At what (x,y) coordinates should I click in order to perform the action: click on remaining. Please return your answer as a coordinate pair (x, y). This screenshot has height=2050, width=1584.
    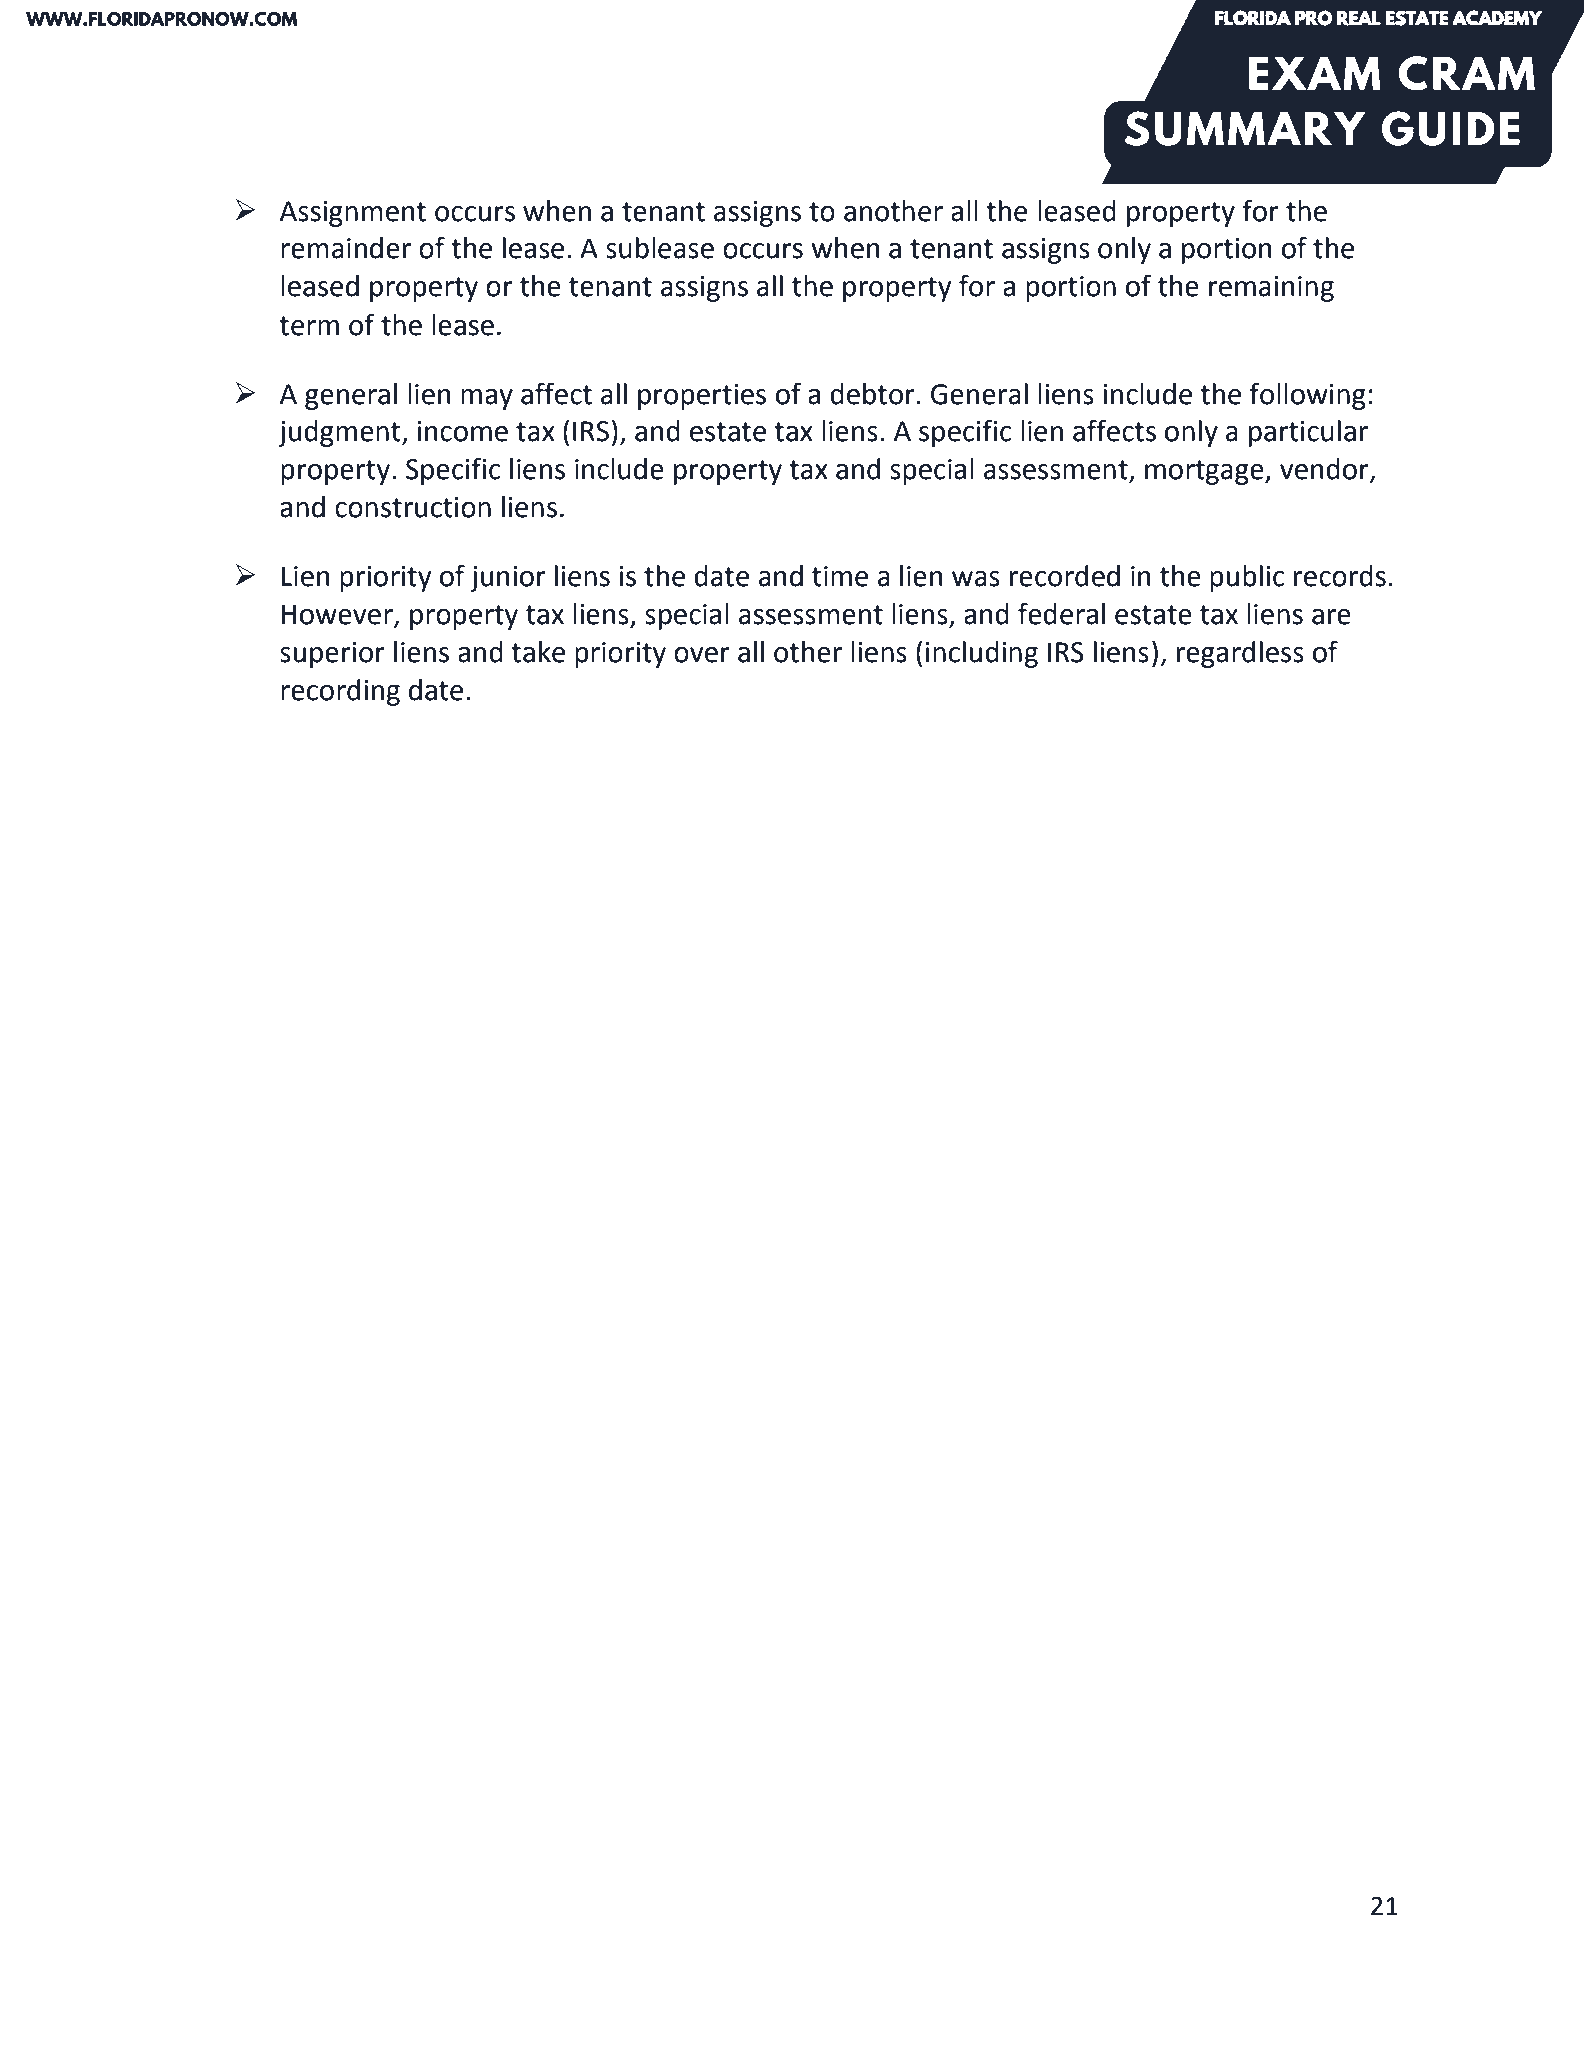
    Looking at the image, I should click on (1271, 289).
